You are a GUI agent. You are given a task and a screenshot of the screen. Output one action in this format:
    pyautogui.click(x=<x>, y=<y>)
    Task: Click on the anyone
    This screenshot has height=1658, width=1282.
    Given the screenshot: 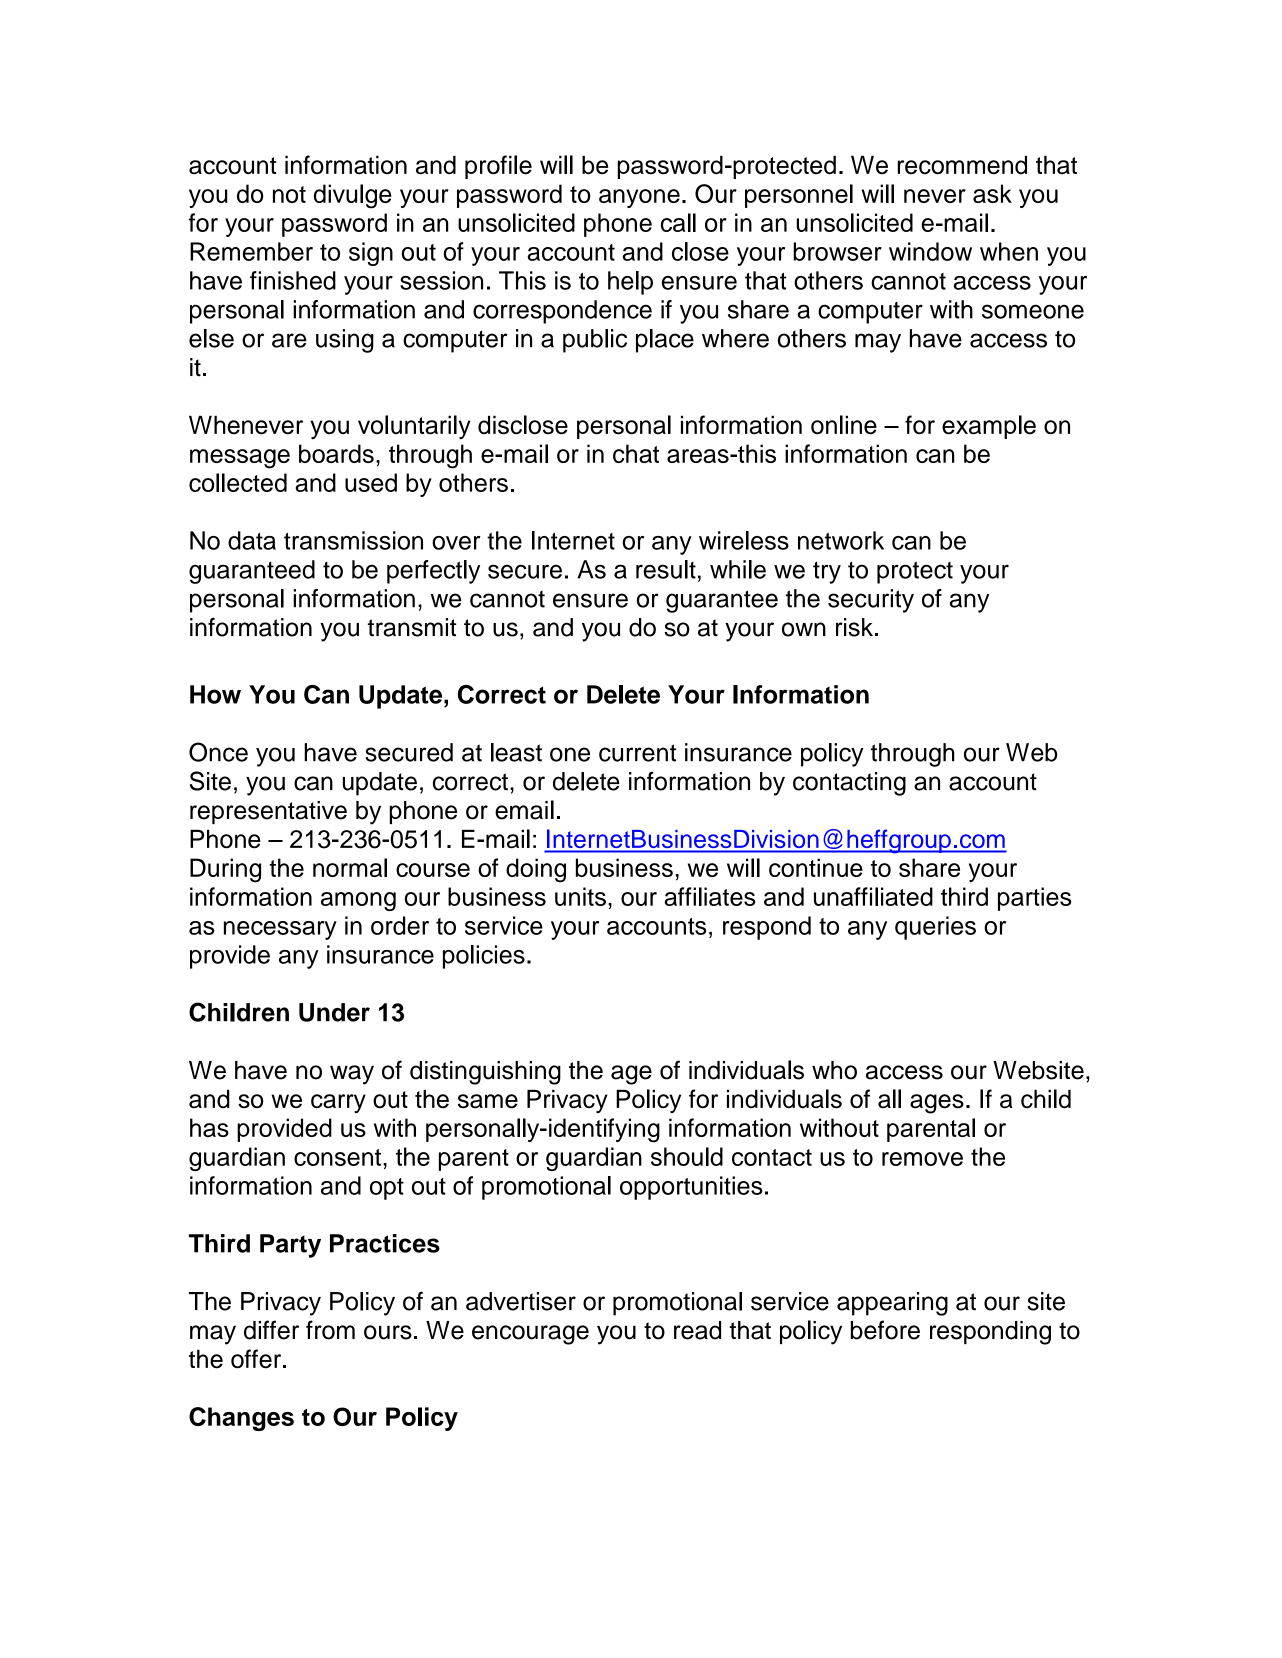 What is the action you would take?
    pyautogui.click(x=639, y=198)
